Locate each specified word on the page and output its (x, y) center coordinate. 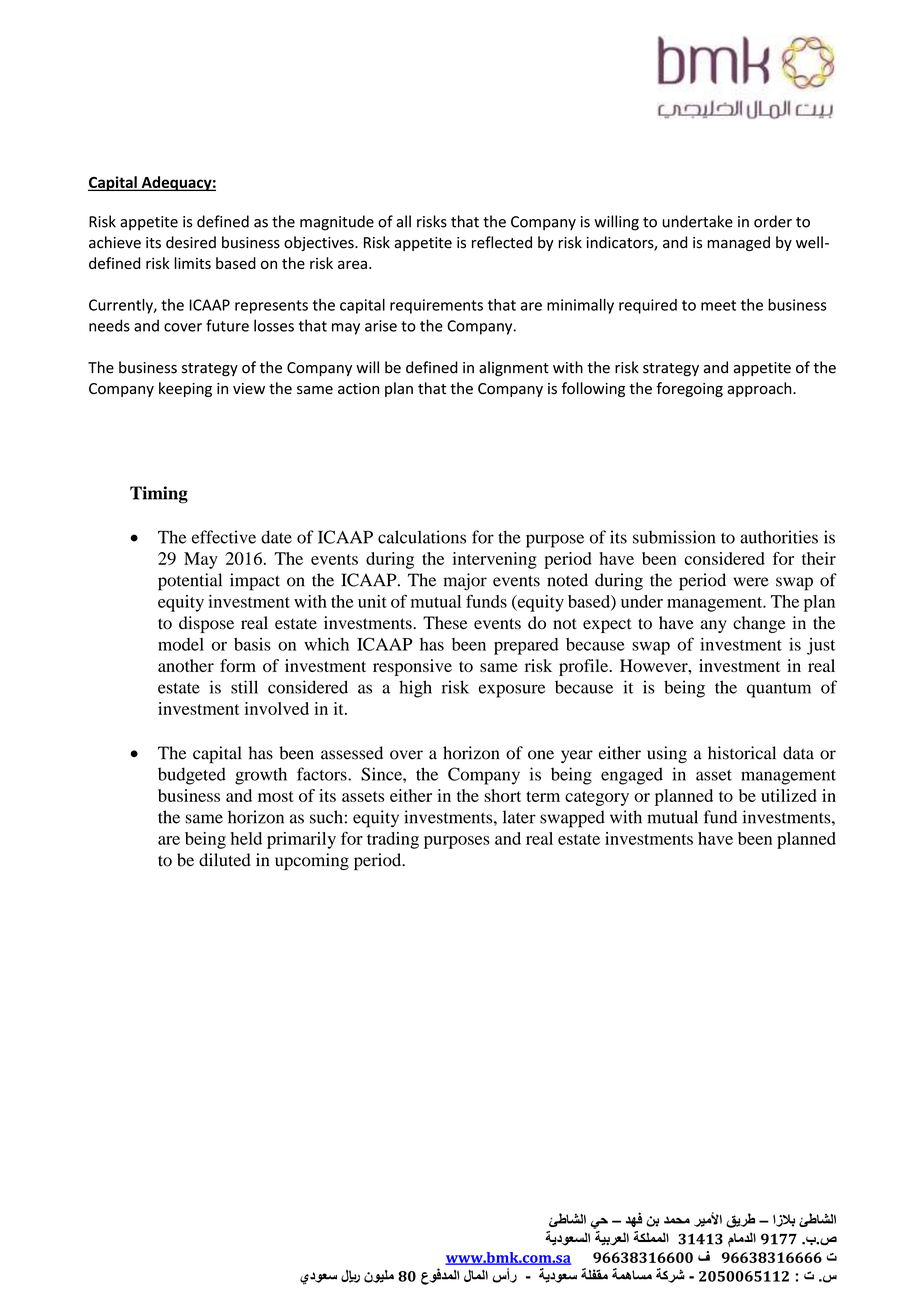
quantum (779, 690)
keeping (185, 389)
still (244, 687)
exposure (512, 691)
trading (393, 840)
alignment (514, 369)
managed (738, 243)
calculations (422, 537)
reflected (502, 242)
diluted (225, 860)
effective (224, 537)
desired (191, 242)
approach (760, 389)
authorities (779, 537)
